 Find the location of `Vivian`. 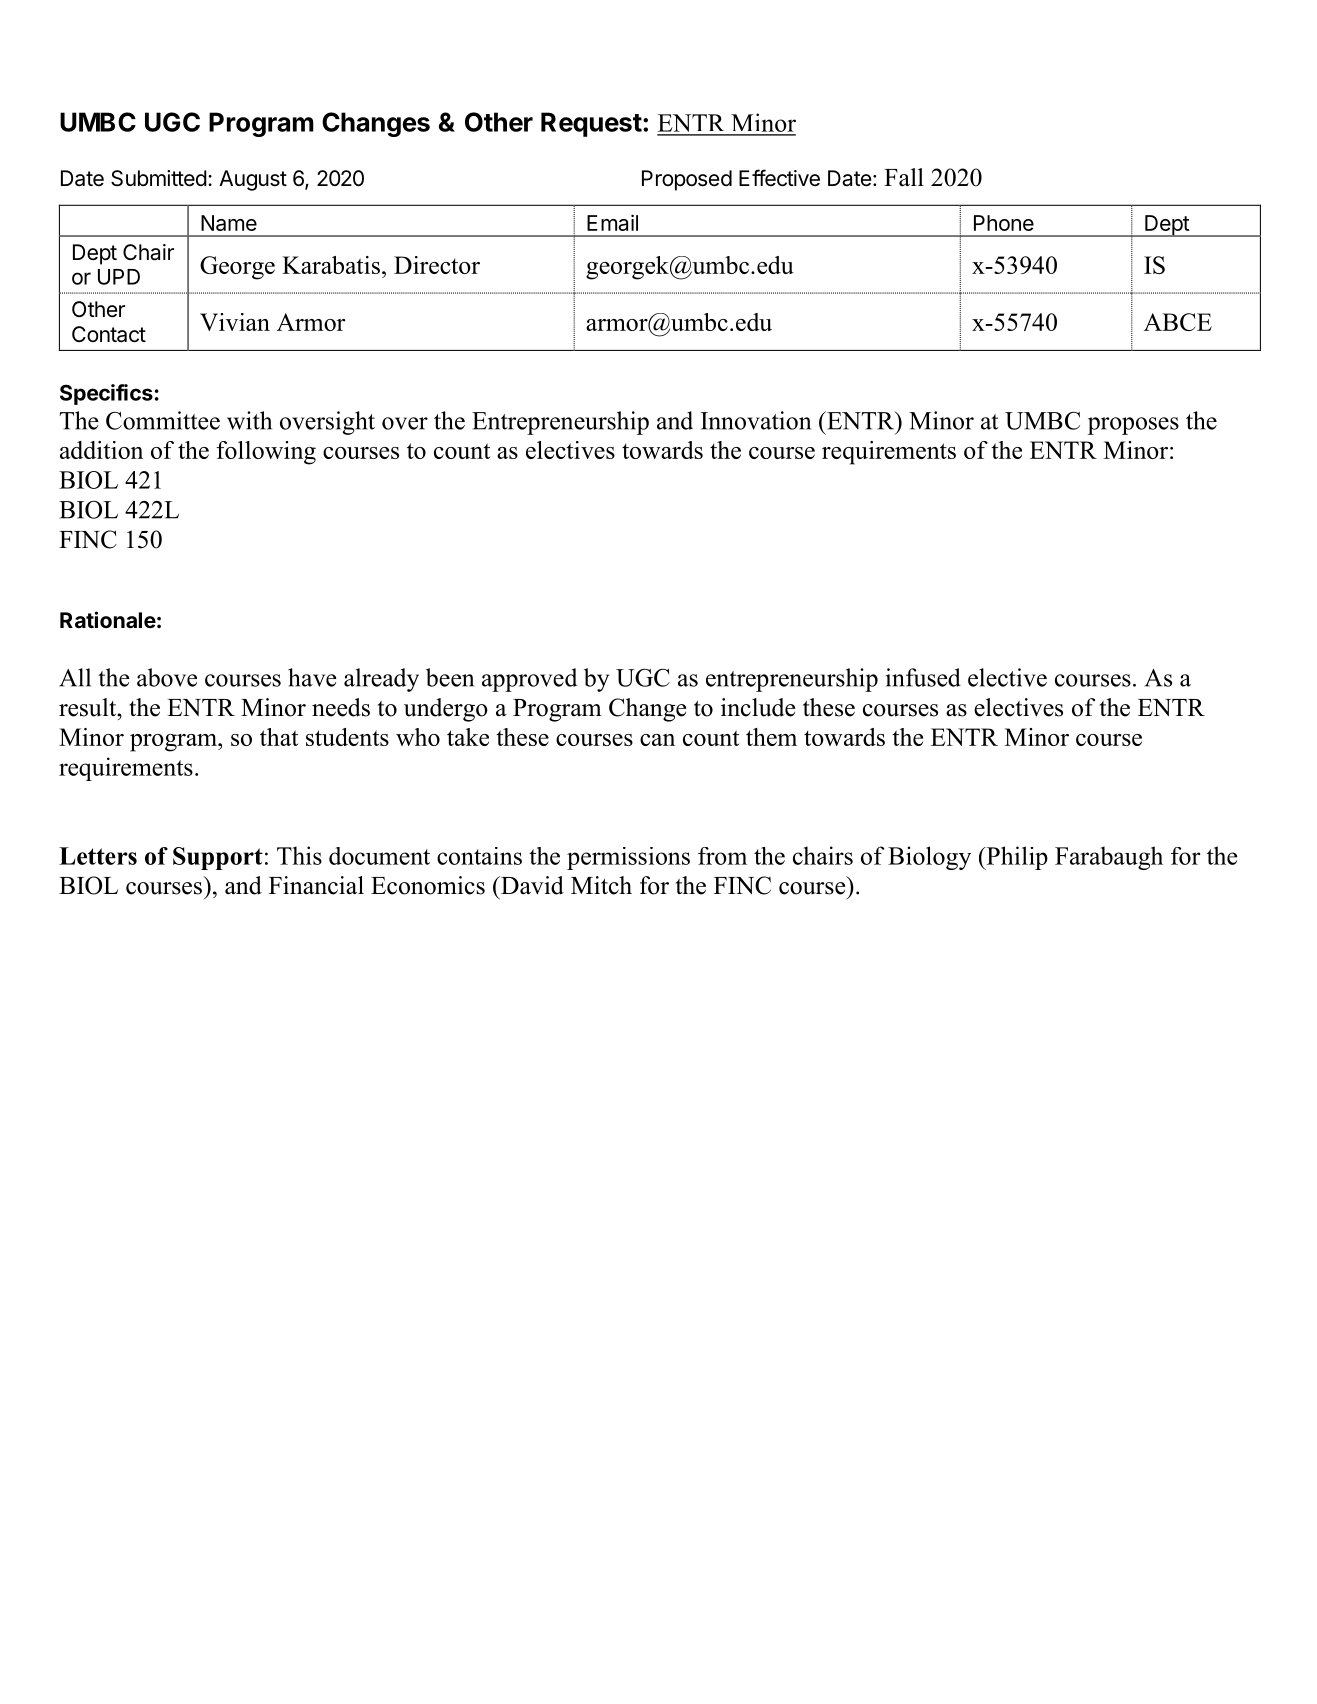

Vivian is located at coordinates (235, 322).
